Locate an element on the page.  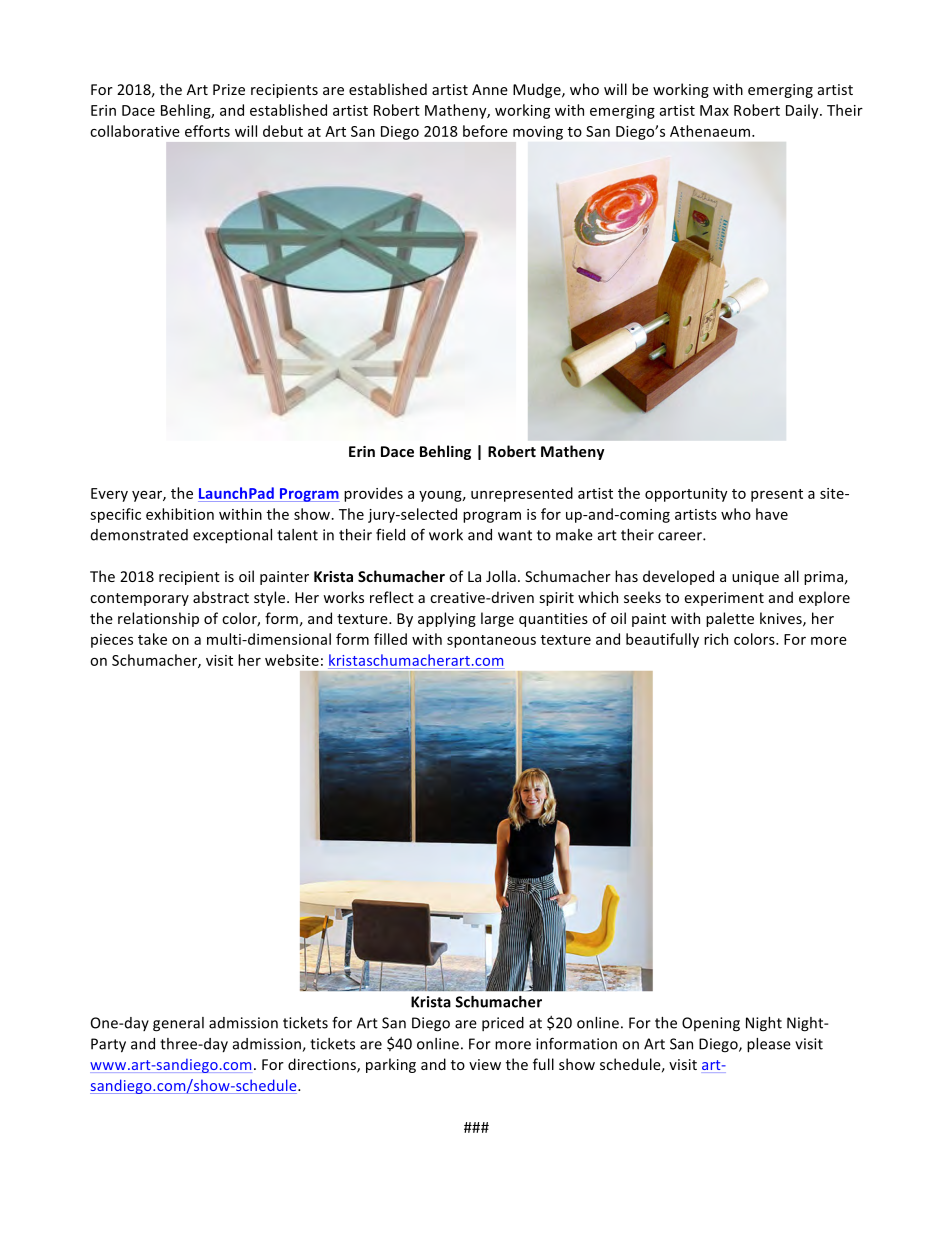
Opening is located at coordinates (711, 1024).
